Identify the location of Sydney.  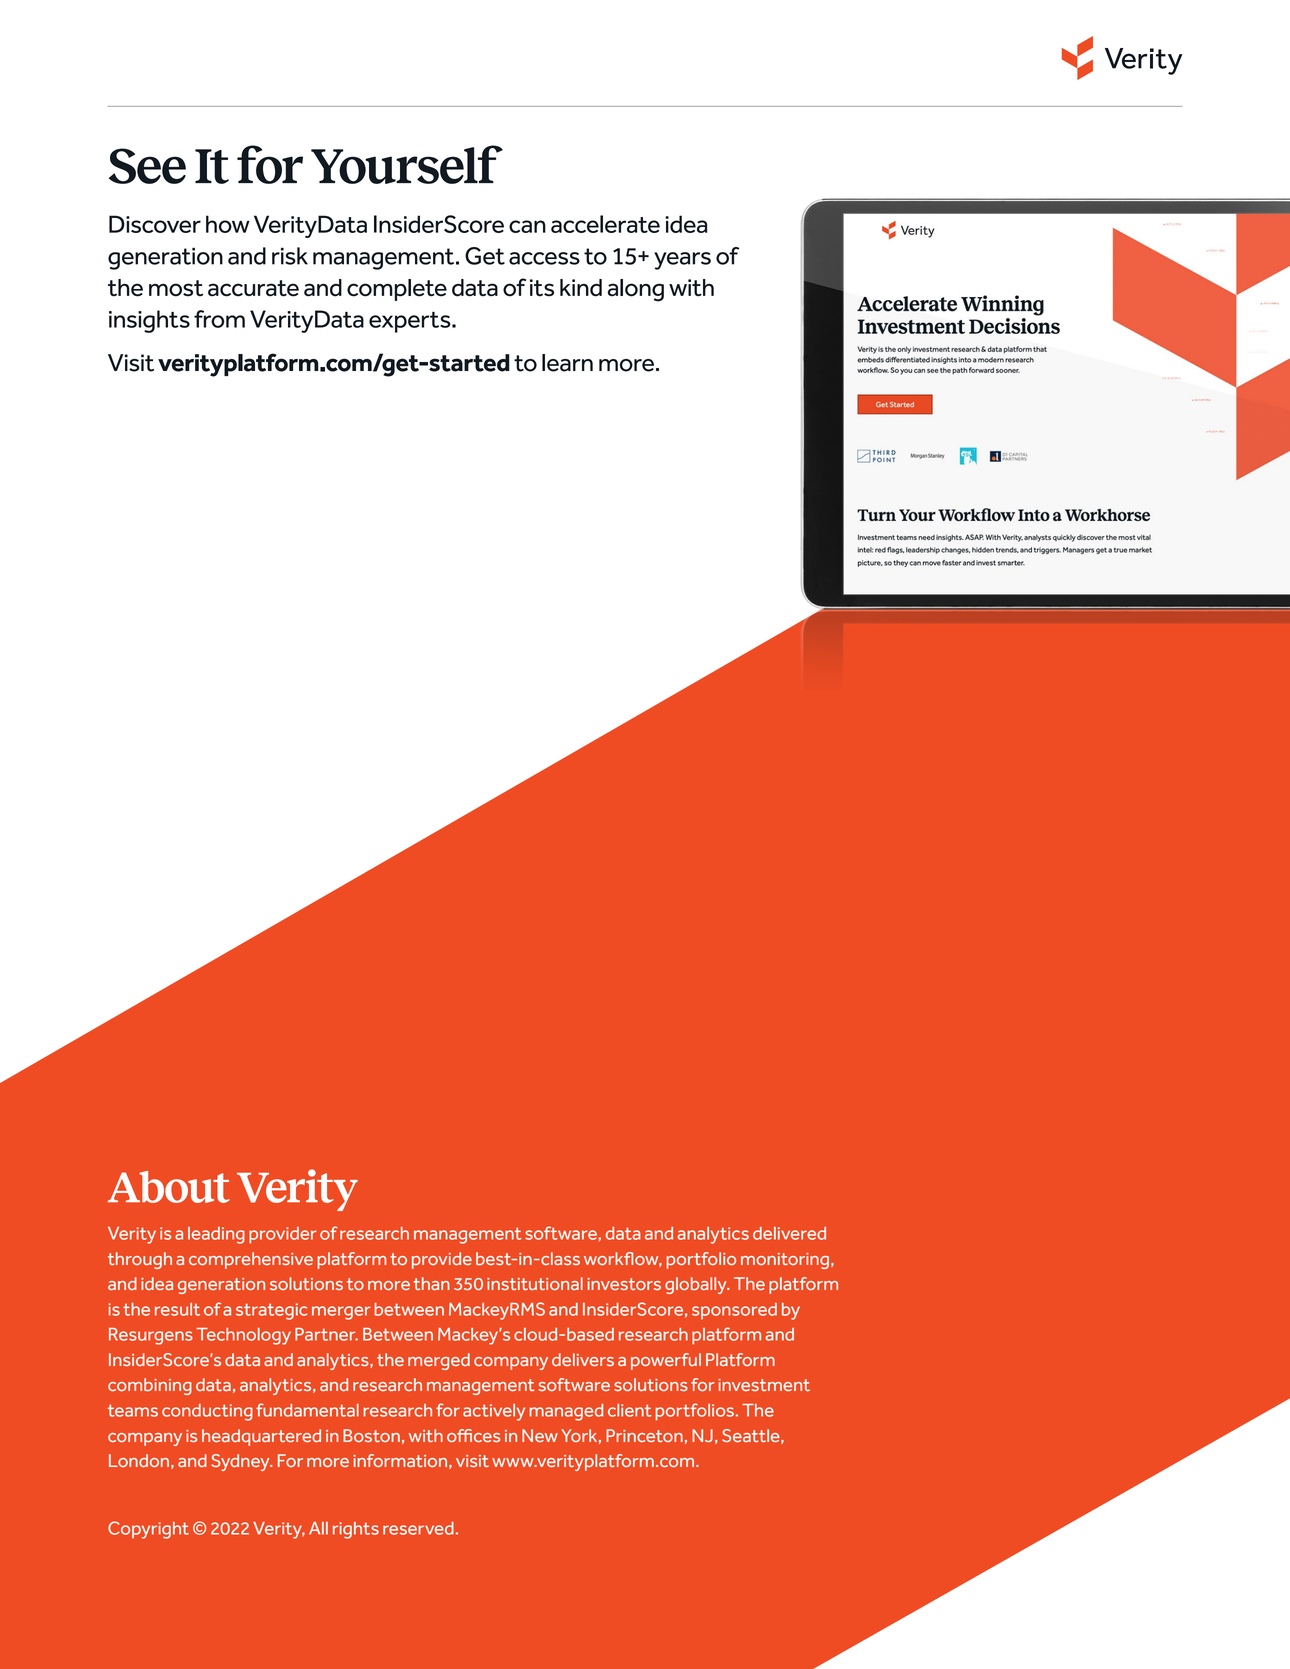
(241, 1462).
